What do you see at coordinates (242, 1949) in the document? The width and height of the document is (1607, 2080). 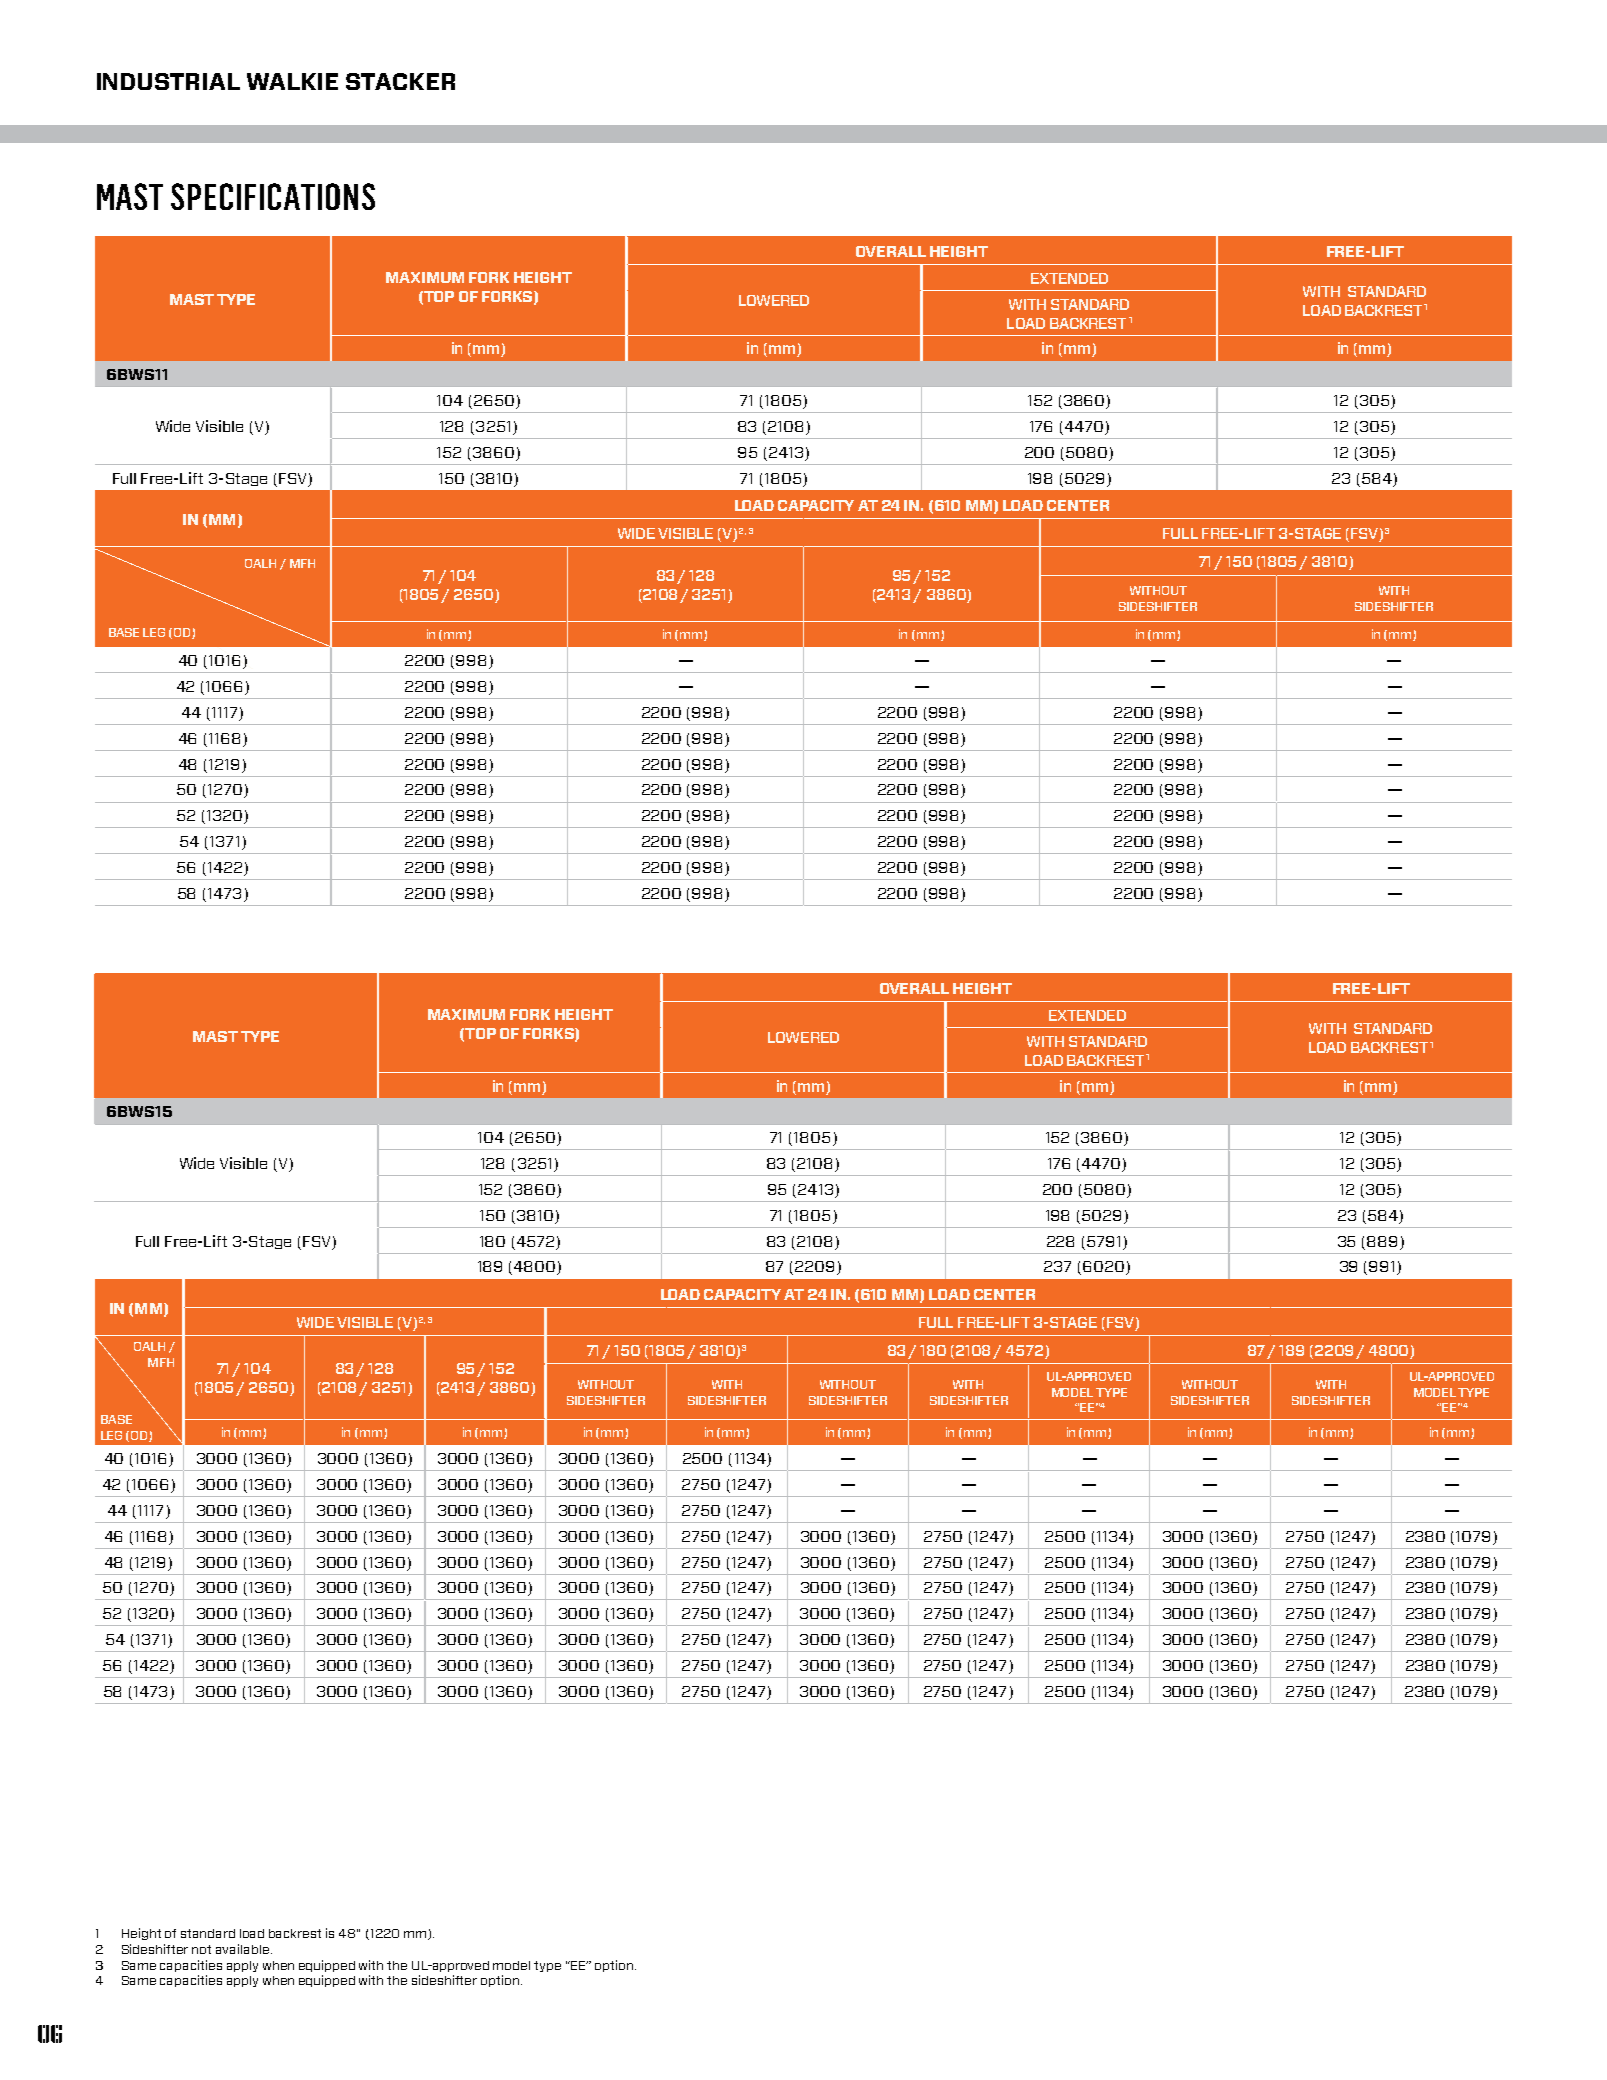 I see `available` at bounding box center [242, 1949].
